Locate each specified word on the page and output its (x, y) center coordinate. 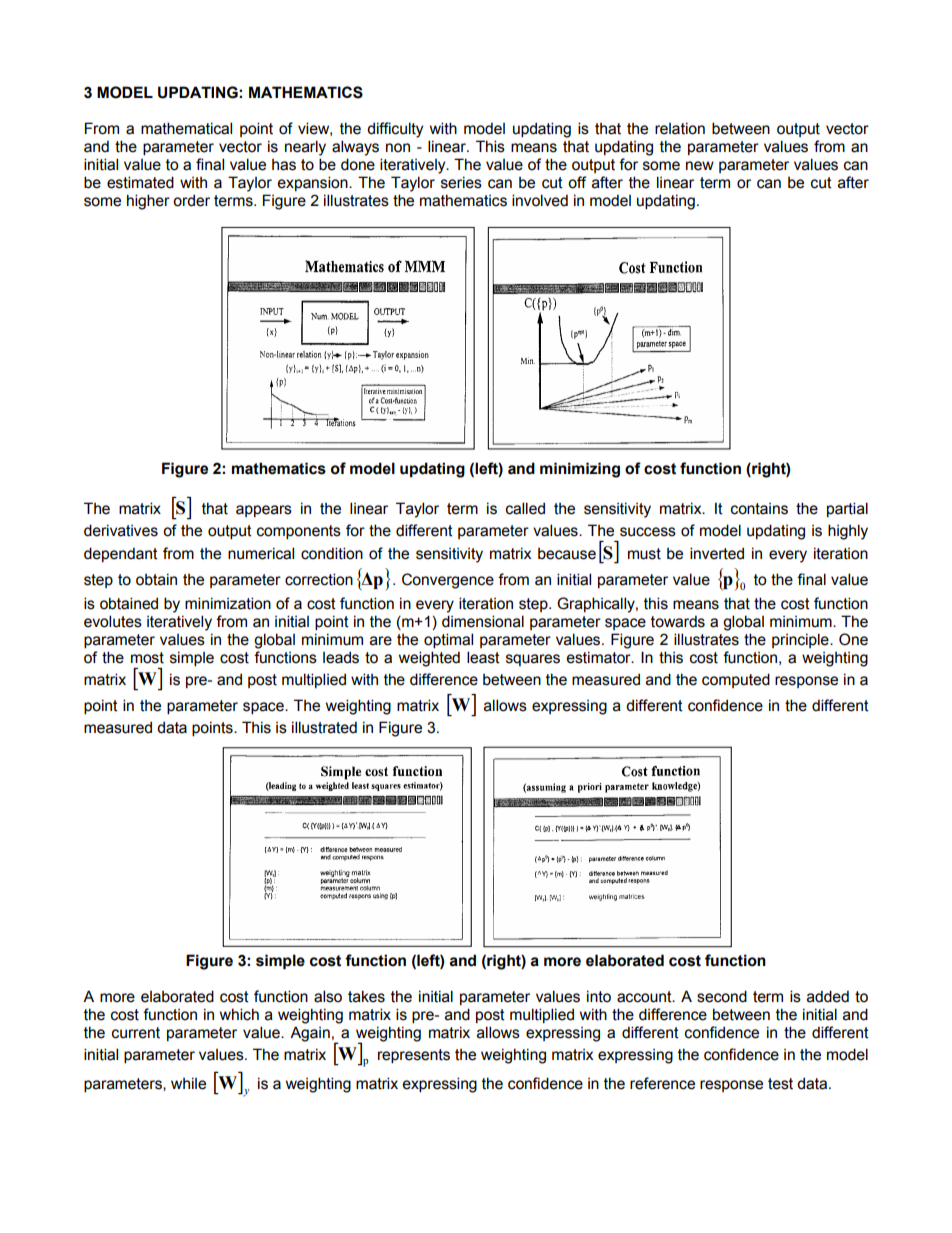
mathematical (186, 128)
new (700, 166)
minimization (228, 603)
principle (801, 640)
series (461, 182)
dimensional (483, 621)
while (188, 1083)
